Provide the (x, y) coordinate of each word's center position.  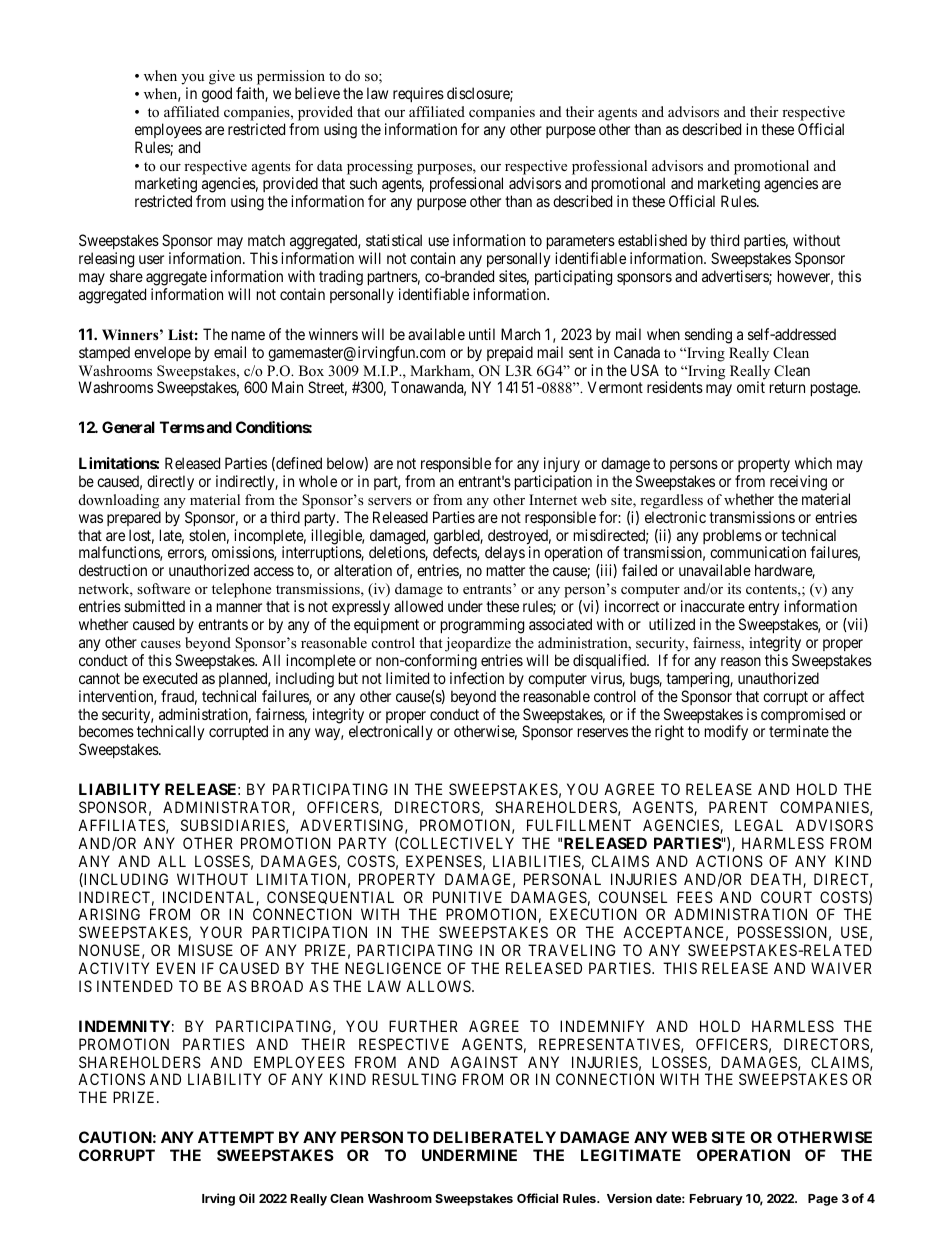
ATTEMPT (236, 1137)
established (652, 240)
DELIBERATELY (494, 1137)
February (716, 1200)
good (217, 95)
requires (418, 94)
